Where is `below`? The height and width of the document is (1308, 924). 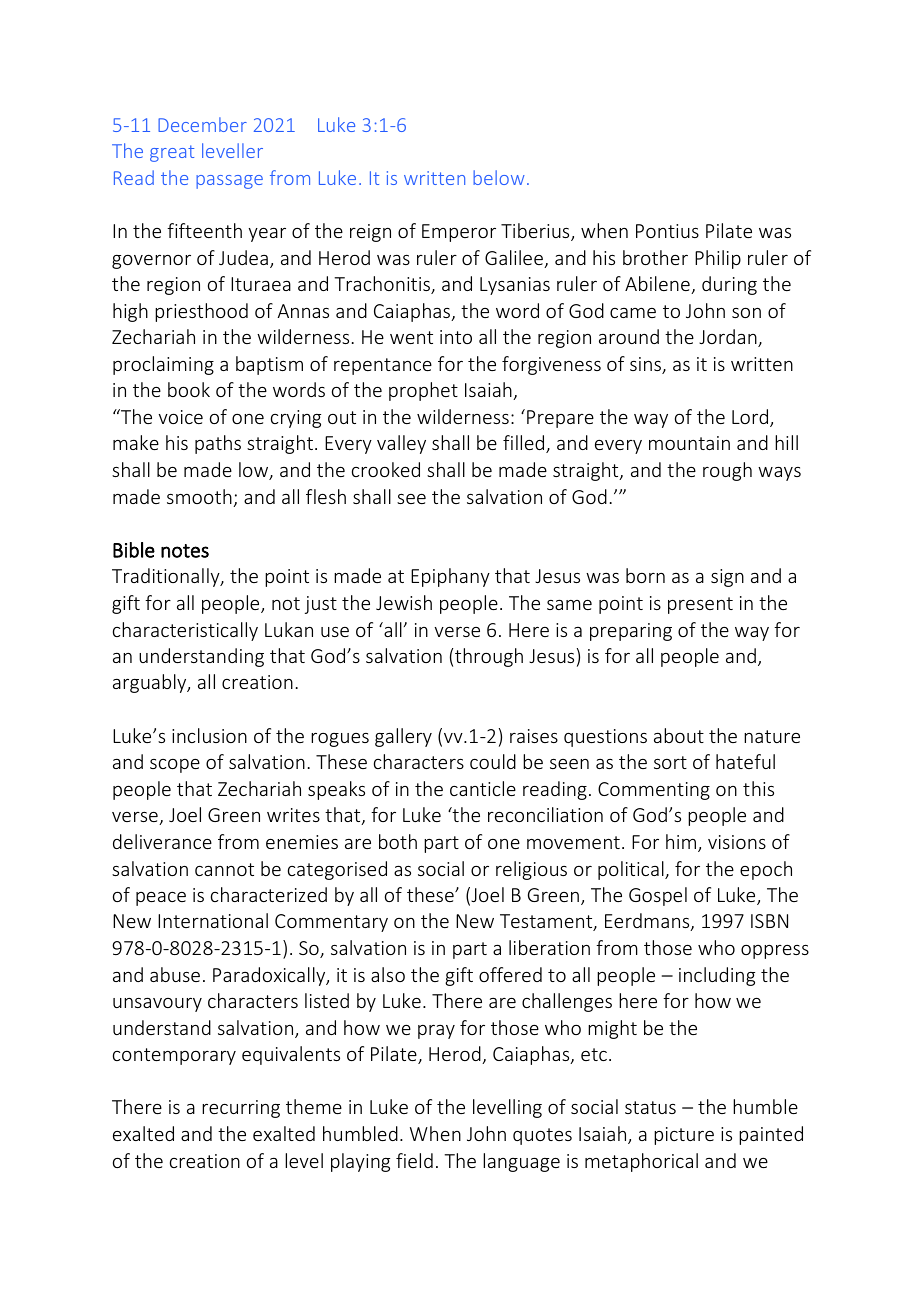
below is located at coordinates (499, 177).
